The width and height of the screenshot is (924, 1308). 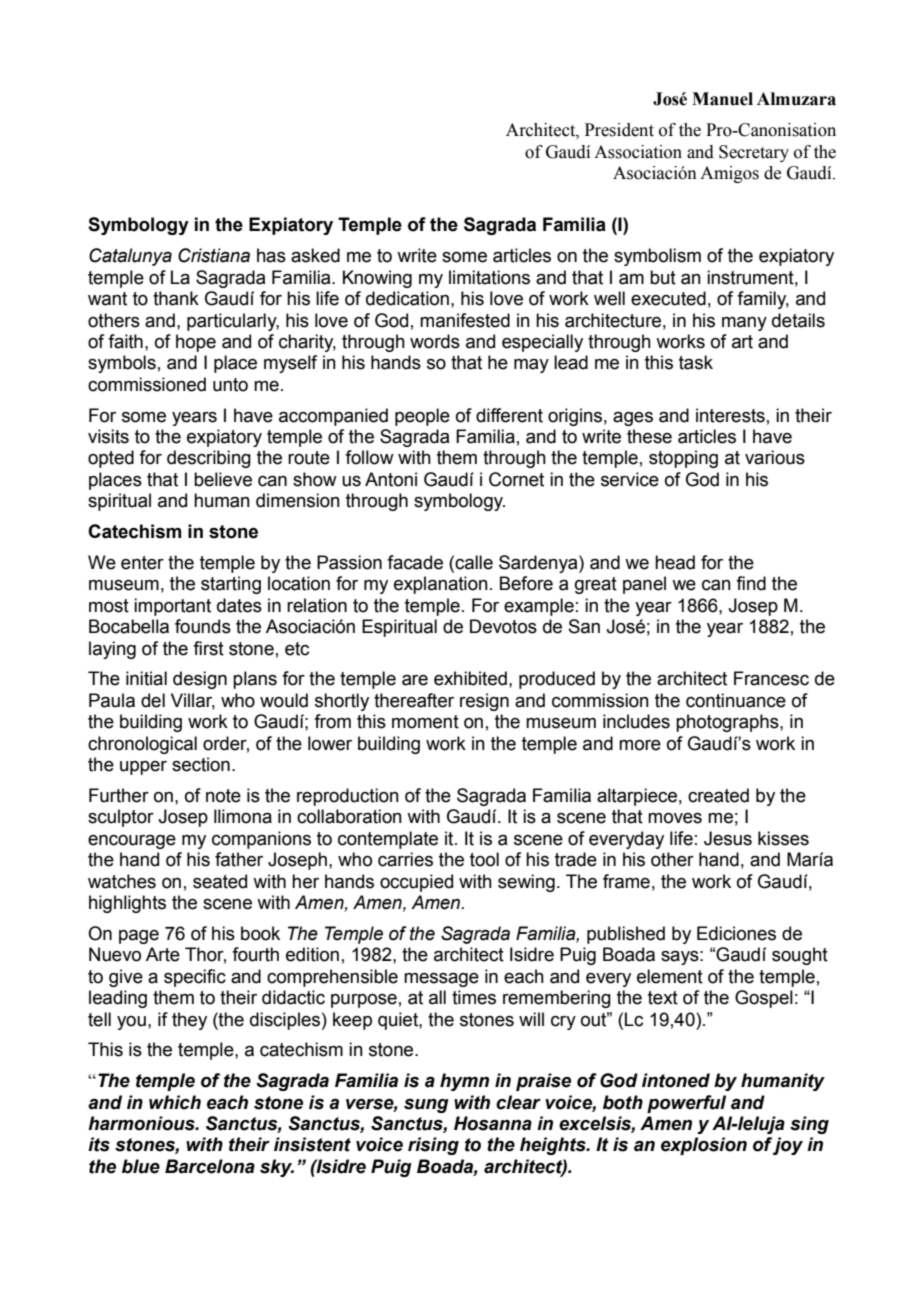 I want to click on seated, so click(x=220, y=881).
